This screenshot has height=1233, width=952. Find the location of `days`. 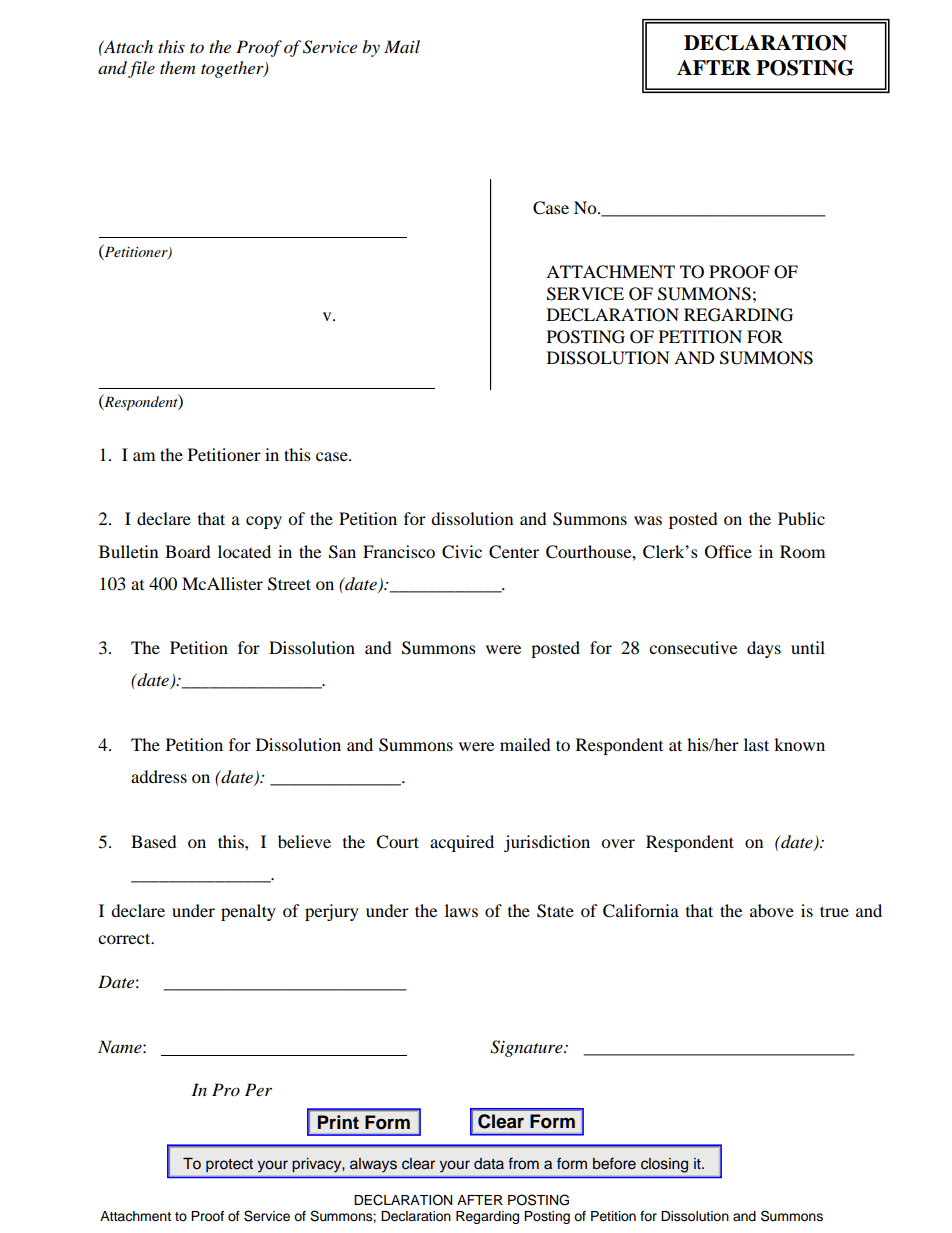

days is located at coordinates (764, 649).
